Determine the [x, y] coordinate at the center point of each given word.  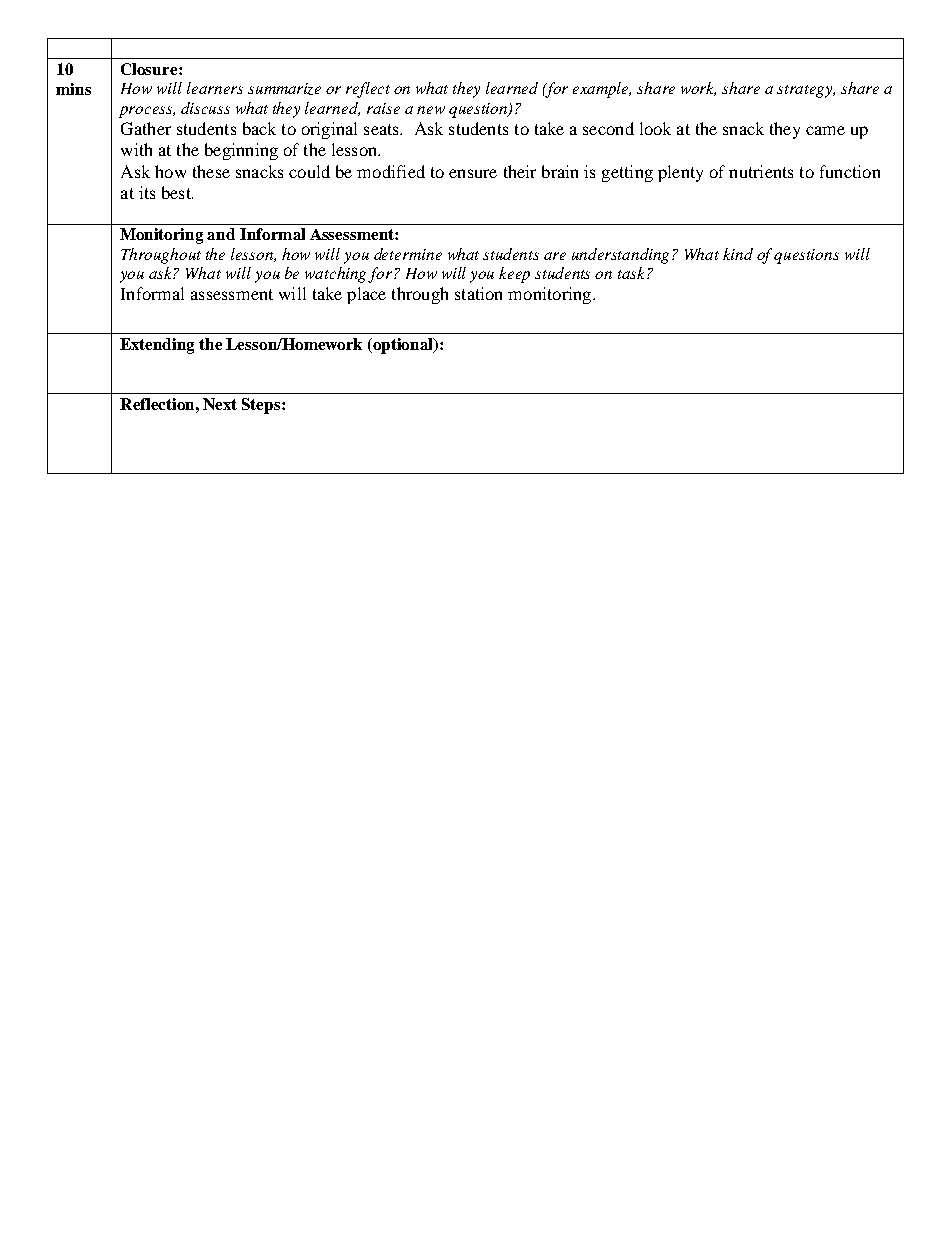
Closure [150, 69]
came [825, 130]
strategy [806, 91]
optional [404, 346]
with [136, 149]
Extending [157, 346]
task [633, 273]
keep [514, 275]
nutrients [761, 171]
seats [382, 129]
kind [738, 254]
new [431, 110]
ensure [473, 173]
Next [220, 404]
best [177, 192]
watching [337, 275]
